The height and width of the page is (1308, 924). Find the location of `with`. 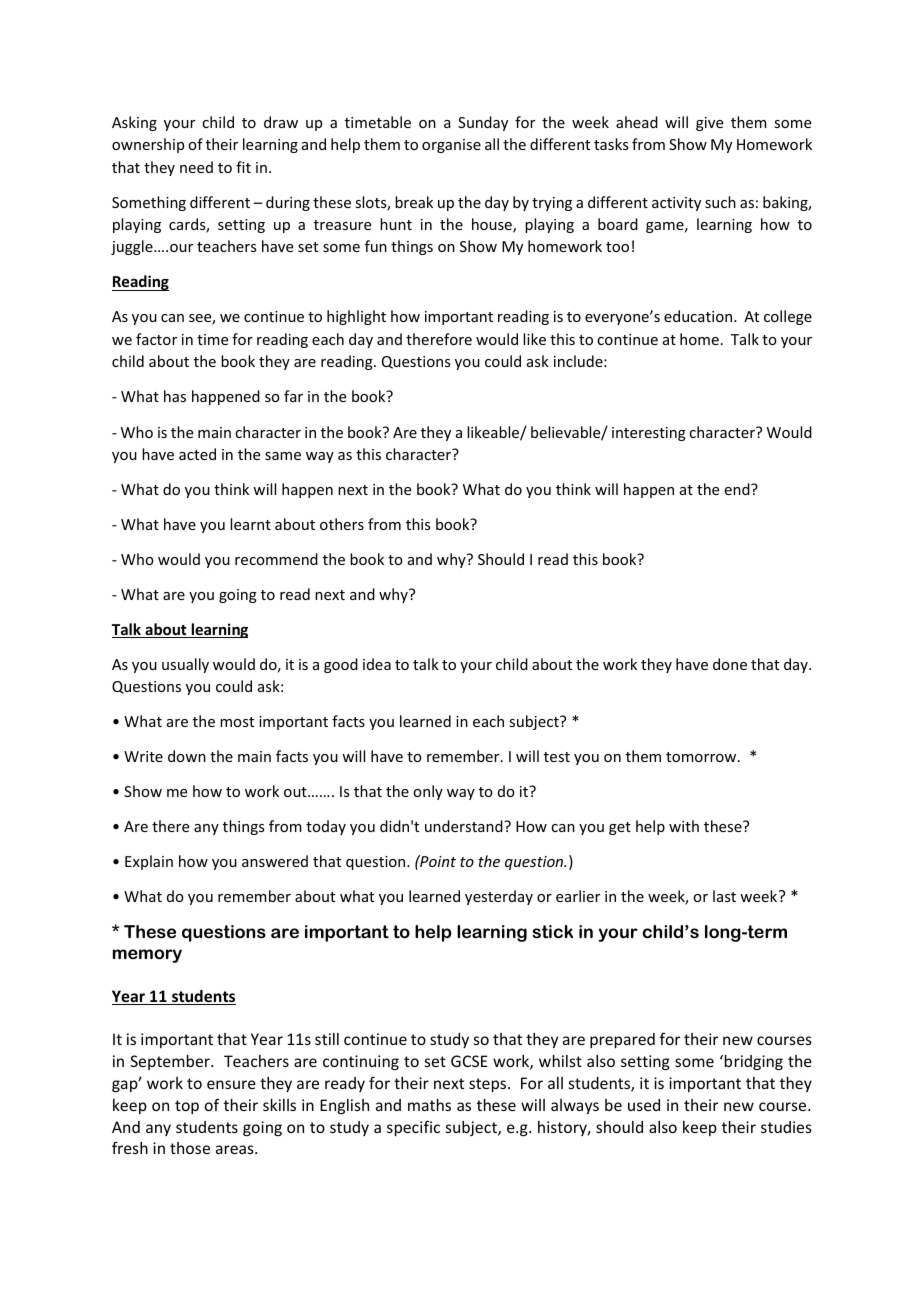

with is located at coordinates (684, 826).
